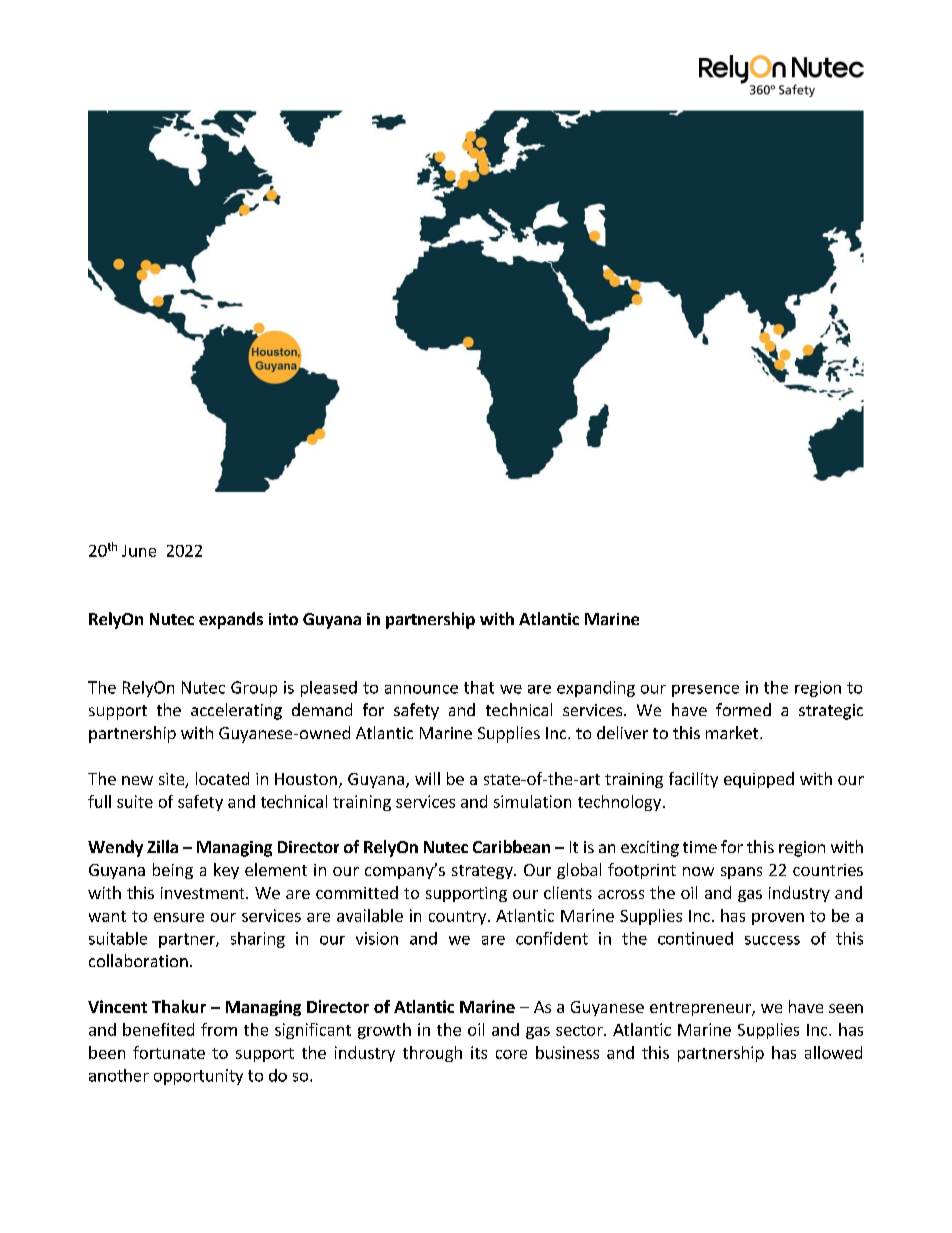 Image resolution: width=952 pixels, height=1233 pixels. Describe the element at coordinates (283, 619) in the screenshot. I see `into` at that location.
